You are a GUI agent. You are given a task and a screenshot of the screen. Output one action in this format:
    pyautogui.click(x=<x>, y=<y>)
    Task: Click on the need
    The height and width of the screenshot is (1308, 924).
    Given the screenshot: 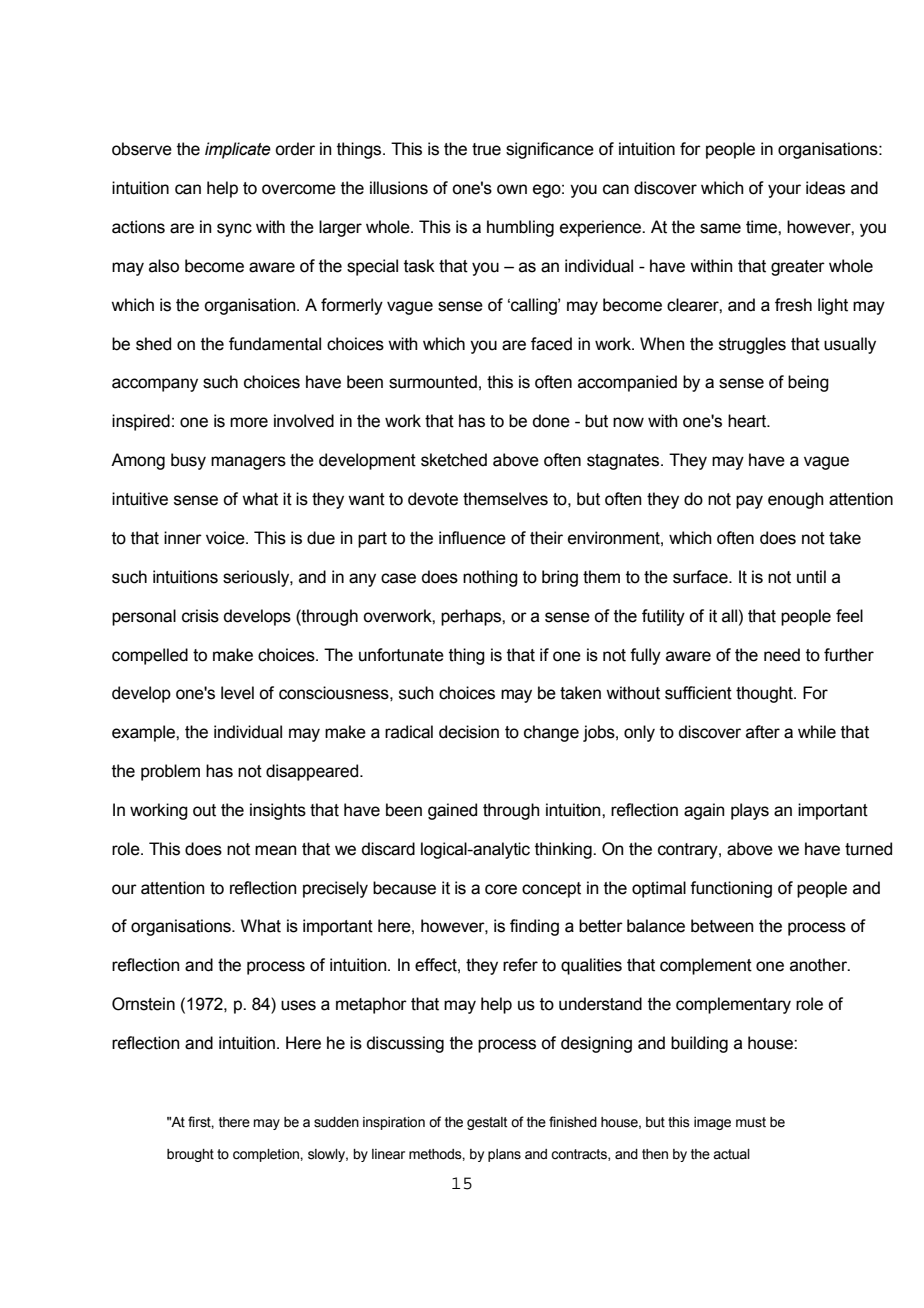 What is the action you would take?
    pyautogui.click(x=782, y=655)
